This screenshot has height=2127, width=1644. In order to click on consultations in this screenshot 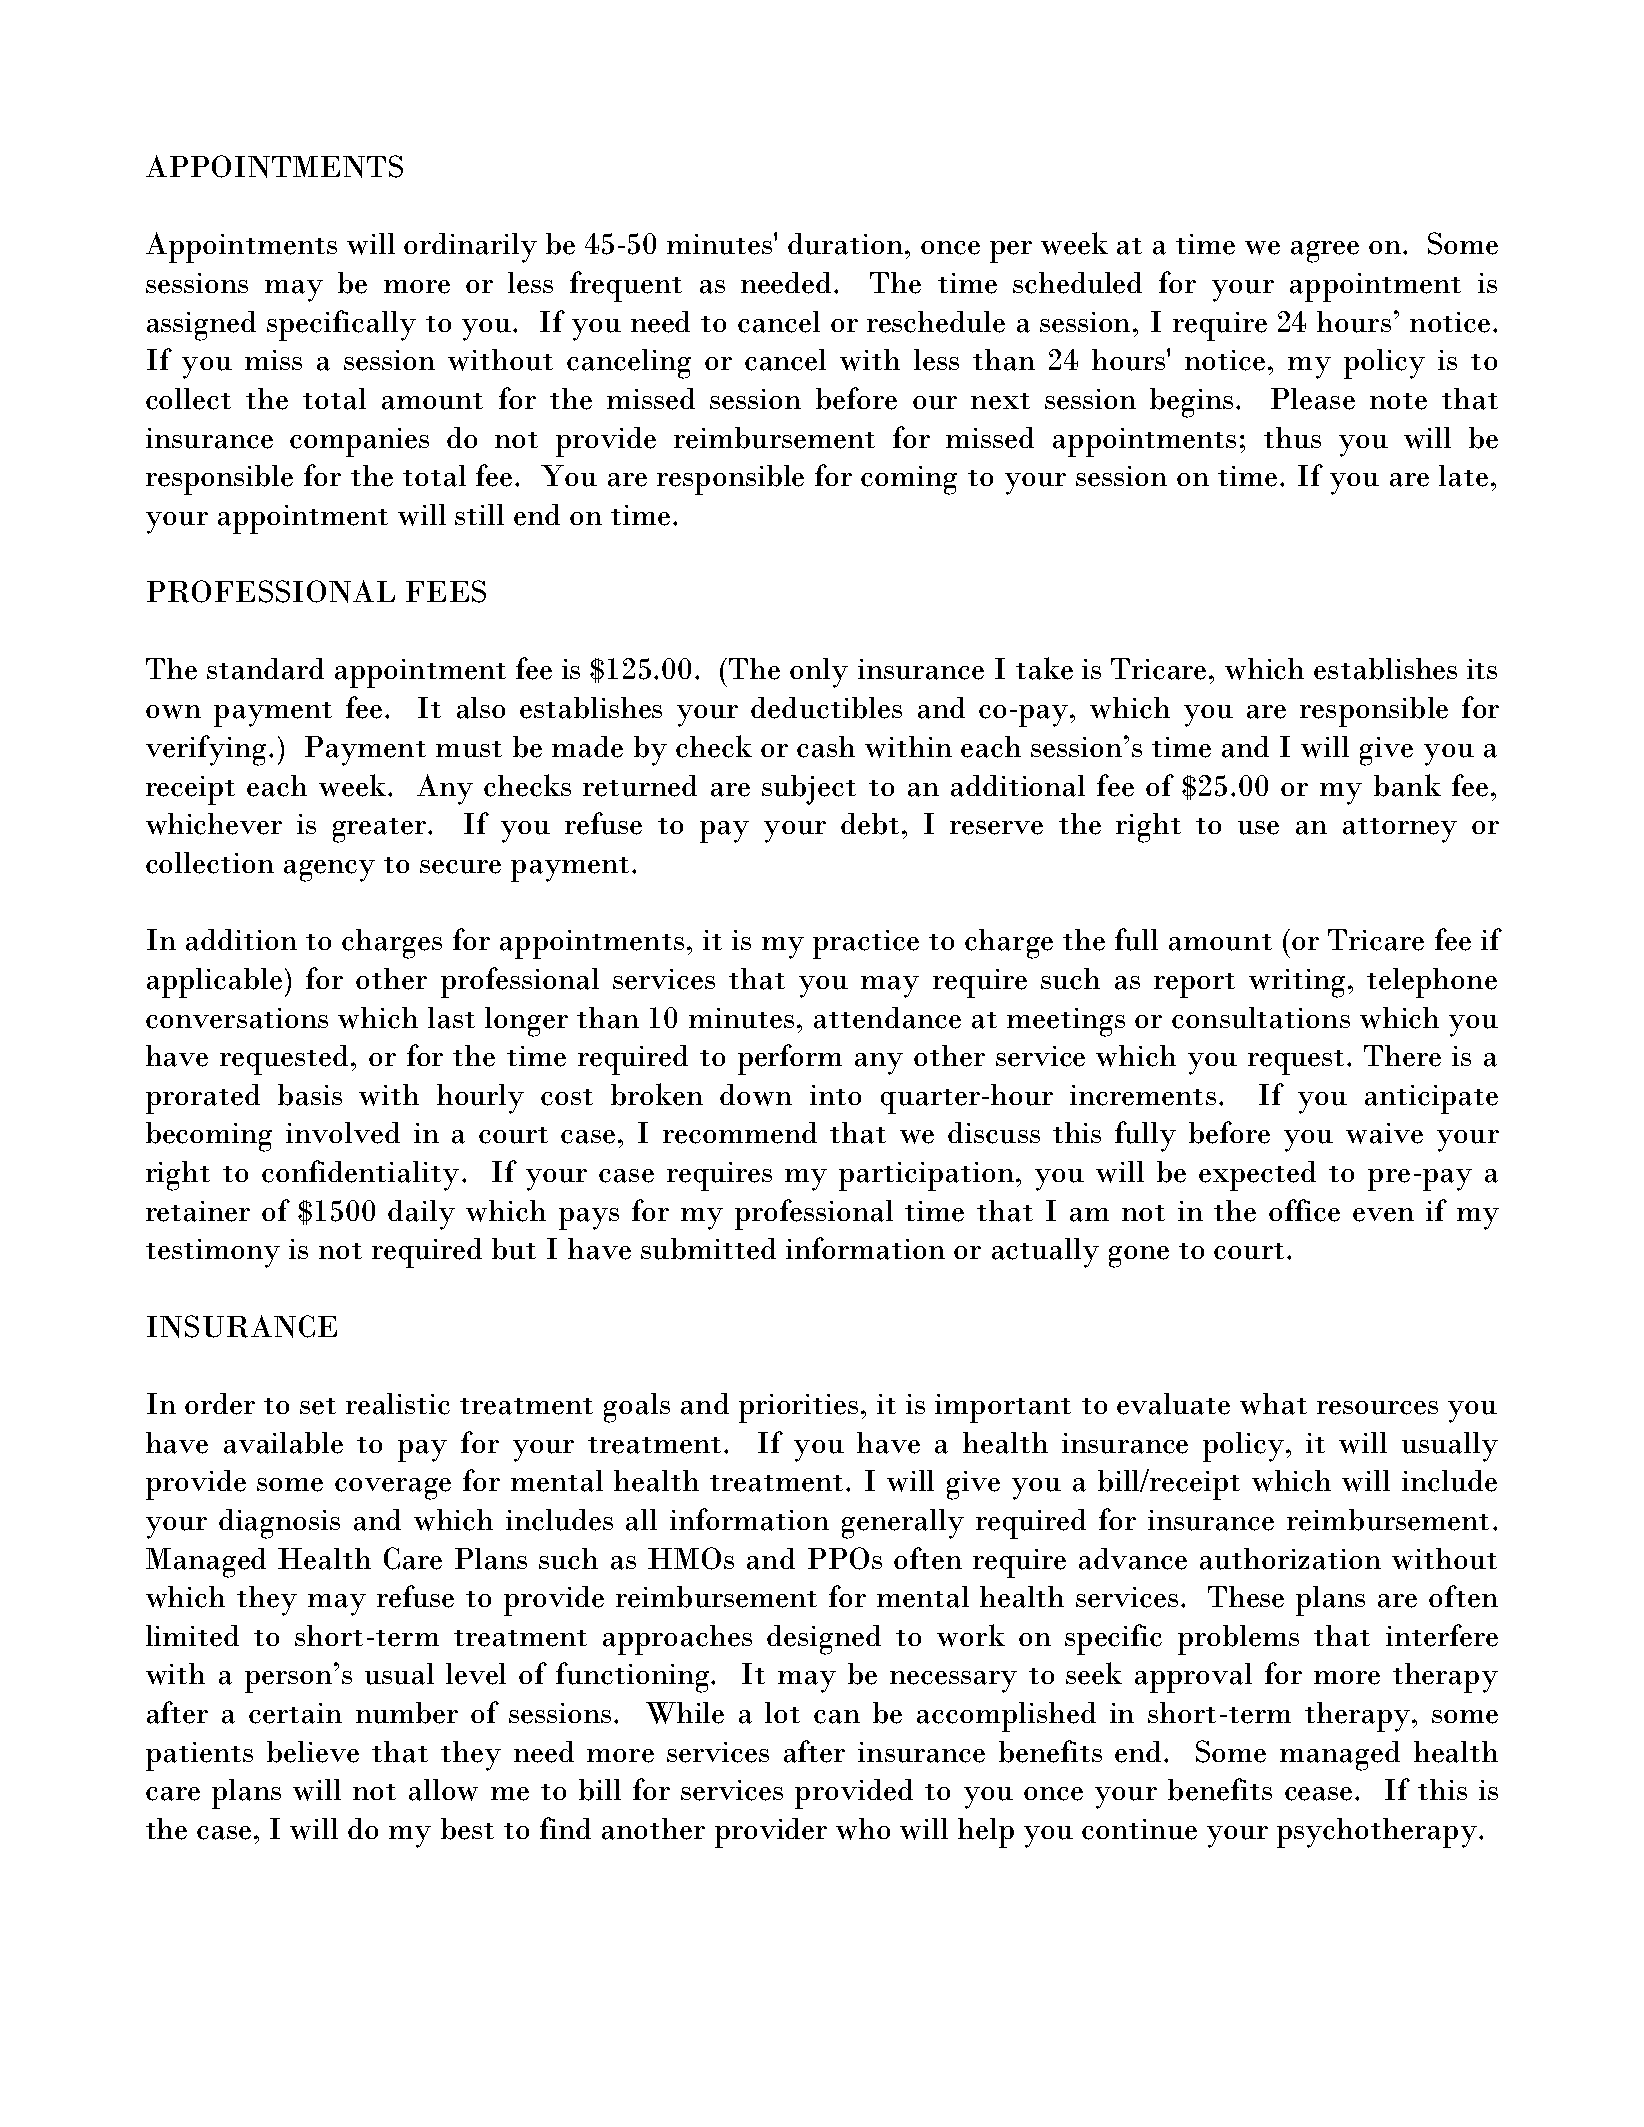, I will do `click(1261, 1018)`.
